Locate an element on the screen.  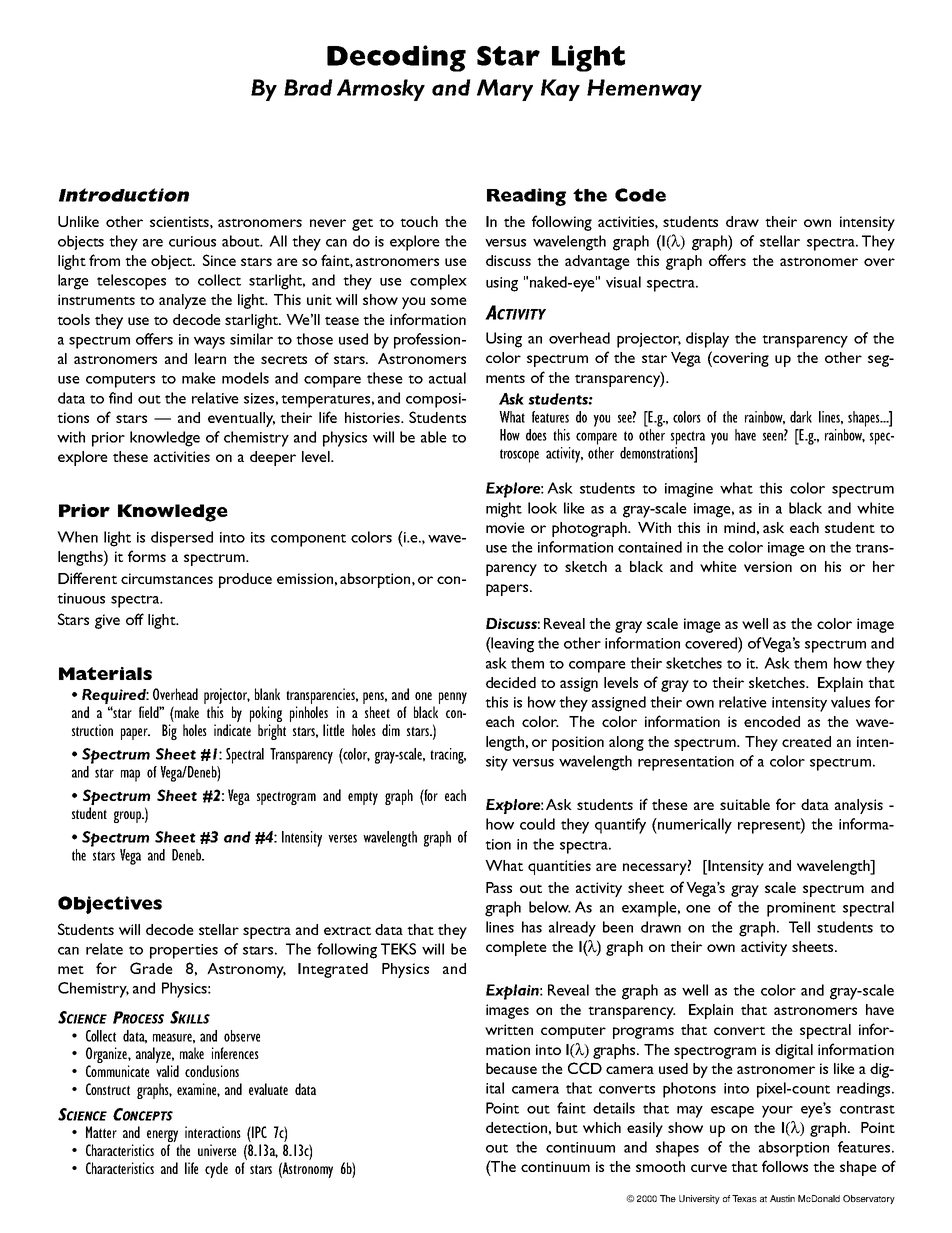
numerically is located at coordinates (694, 826).
